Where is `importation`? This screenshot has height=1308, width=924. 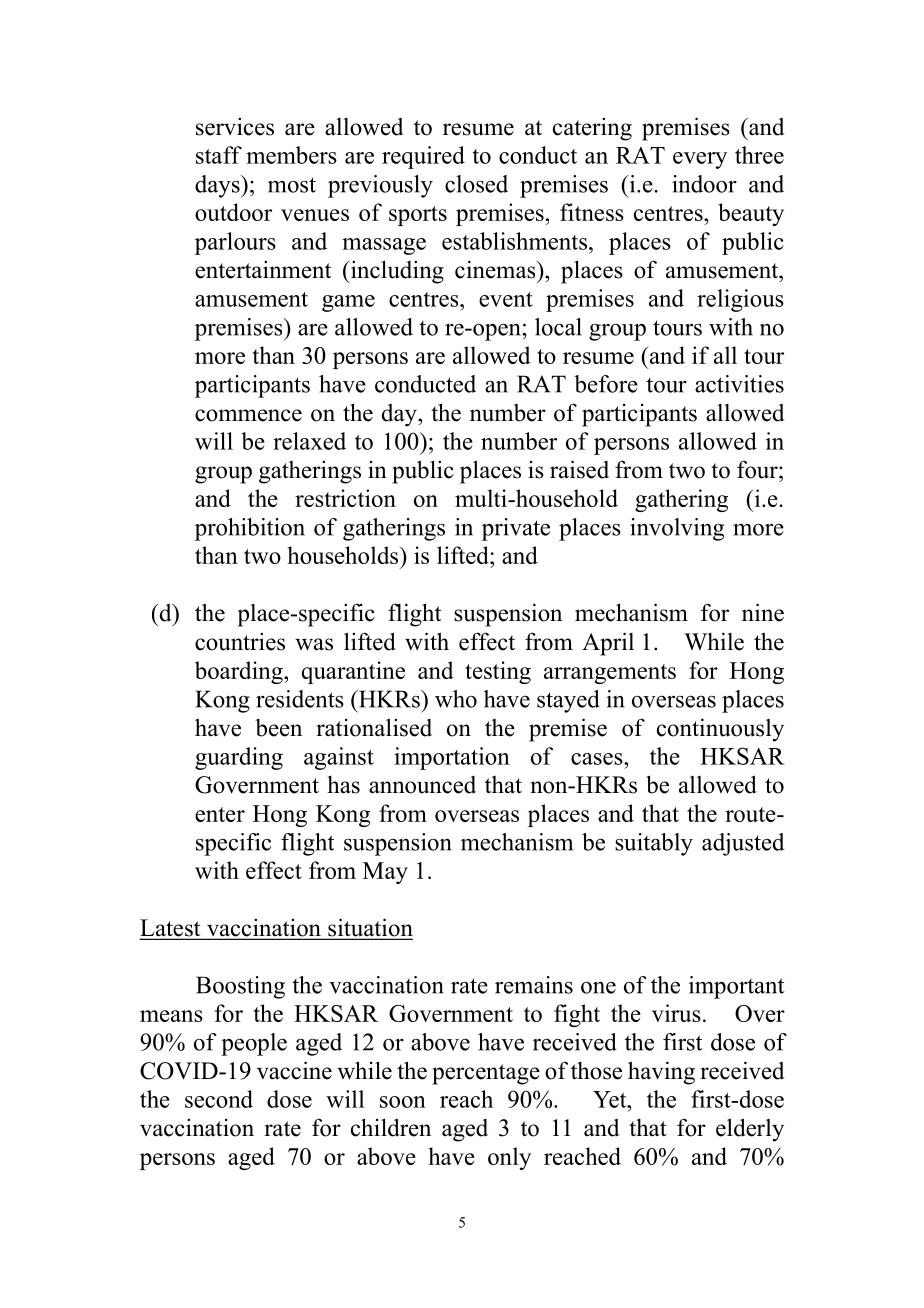
importation is located at coordinates (452, 758).
